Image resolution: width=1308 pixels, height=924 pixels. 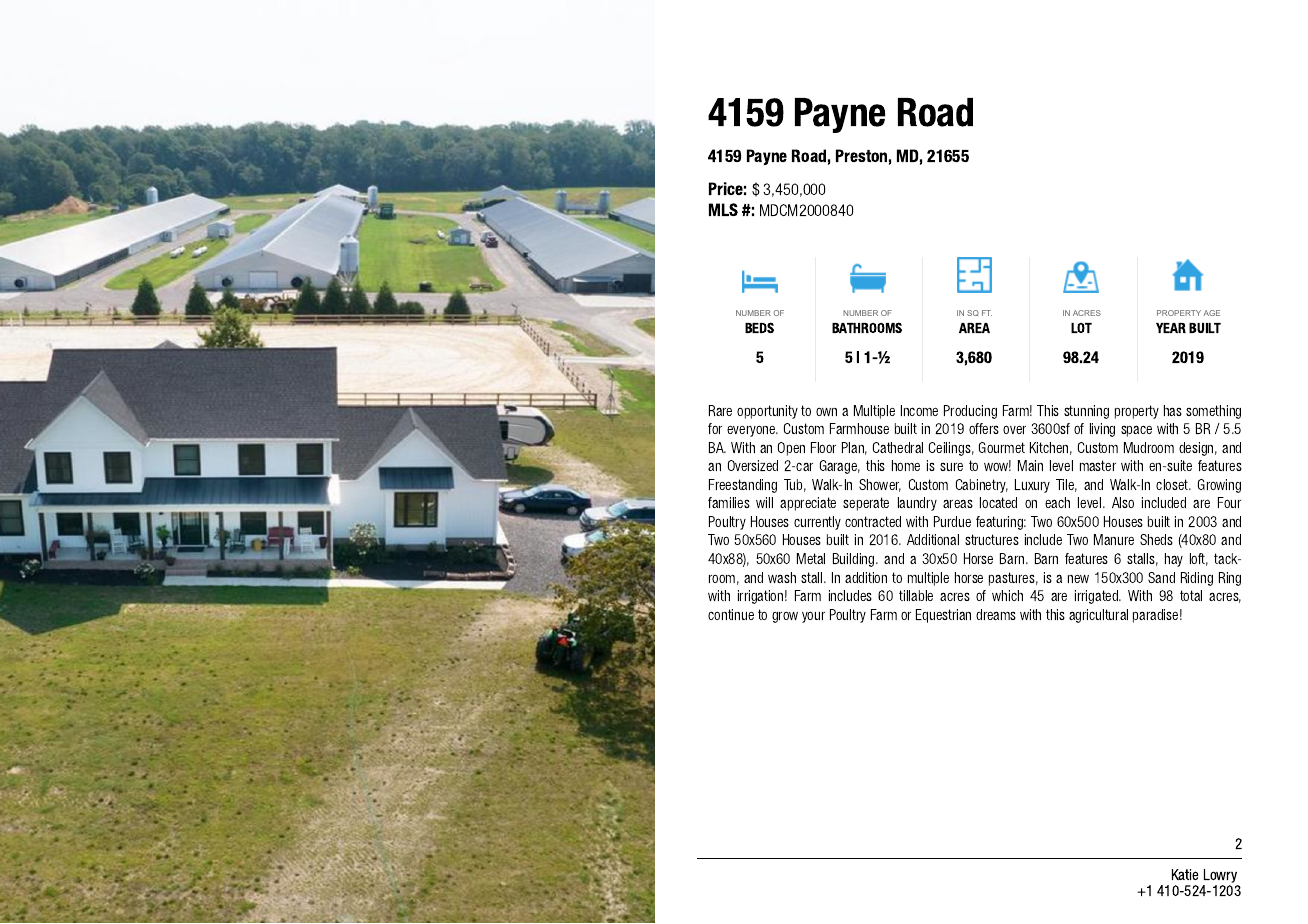 I want to click on Katie, so click(x=1185, y=874).
